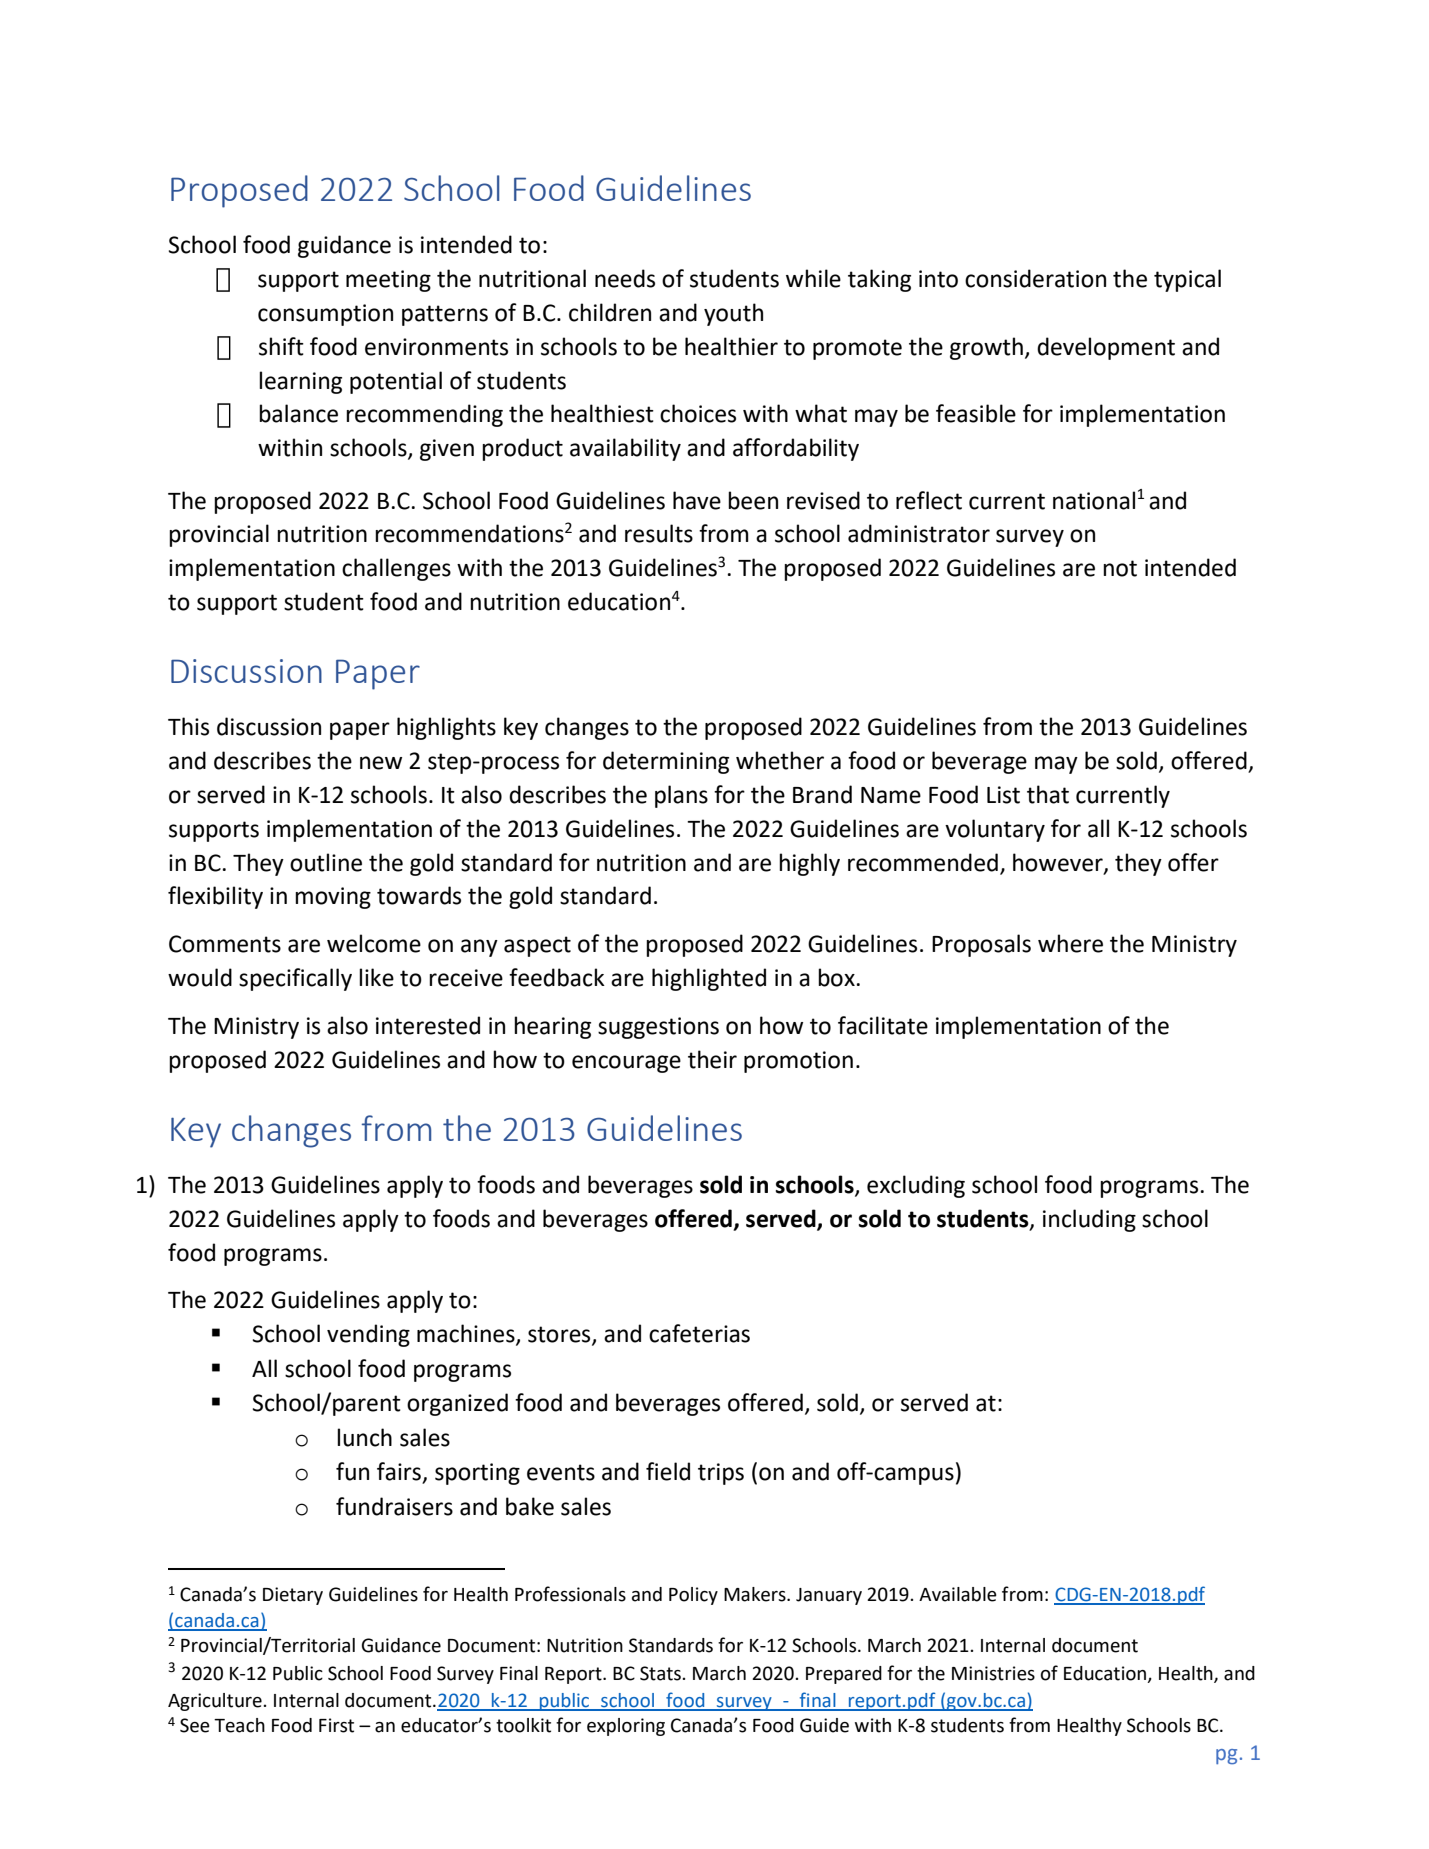 The height and width of the screenshot is (1849, 1429). What do you see at coordinates (1106, 348) in the screenshot?
I see `development` at bounding box center [1106, 348].
